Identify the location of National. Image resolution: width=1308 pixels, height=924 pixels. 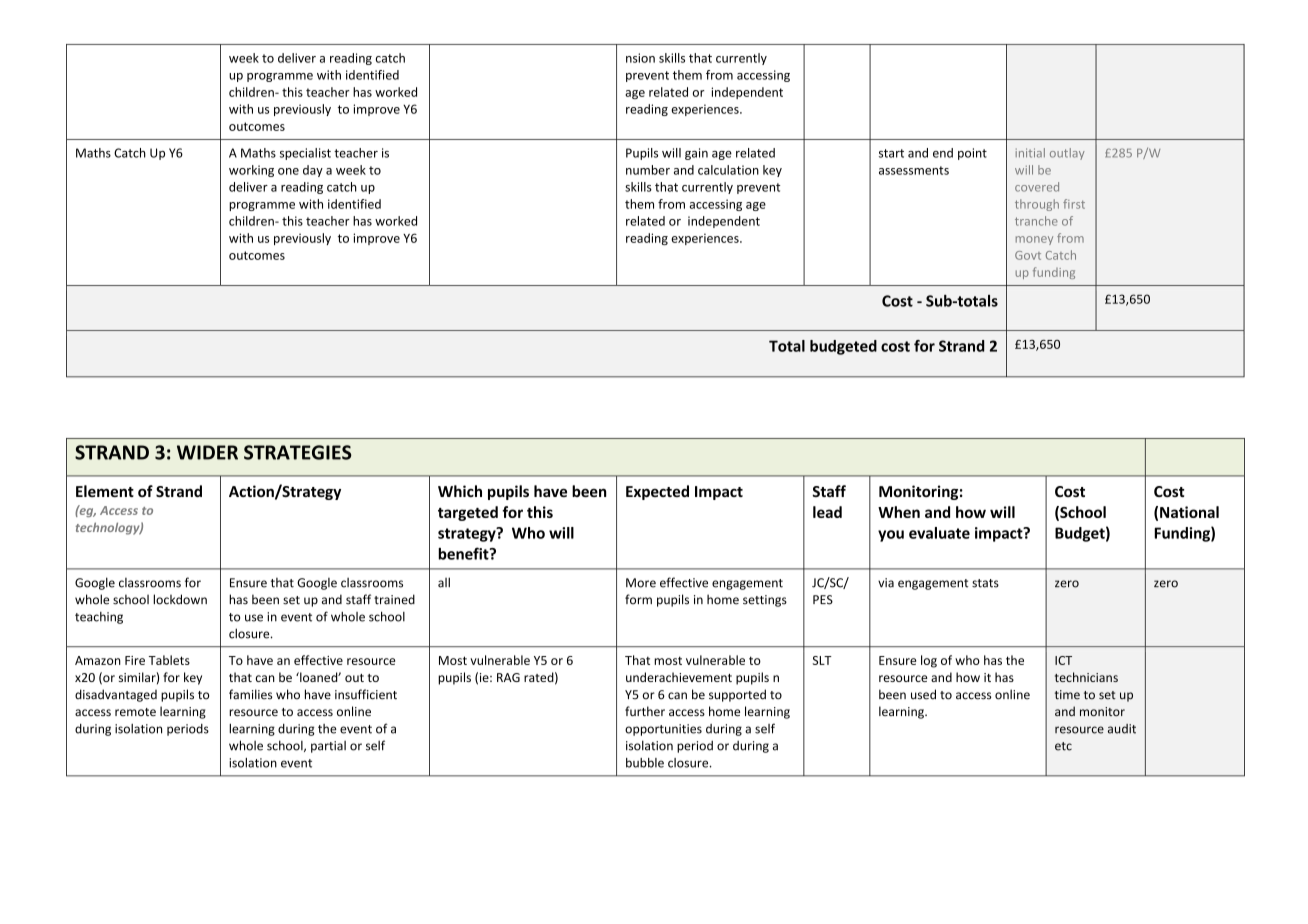
(1189, 512).
